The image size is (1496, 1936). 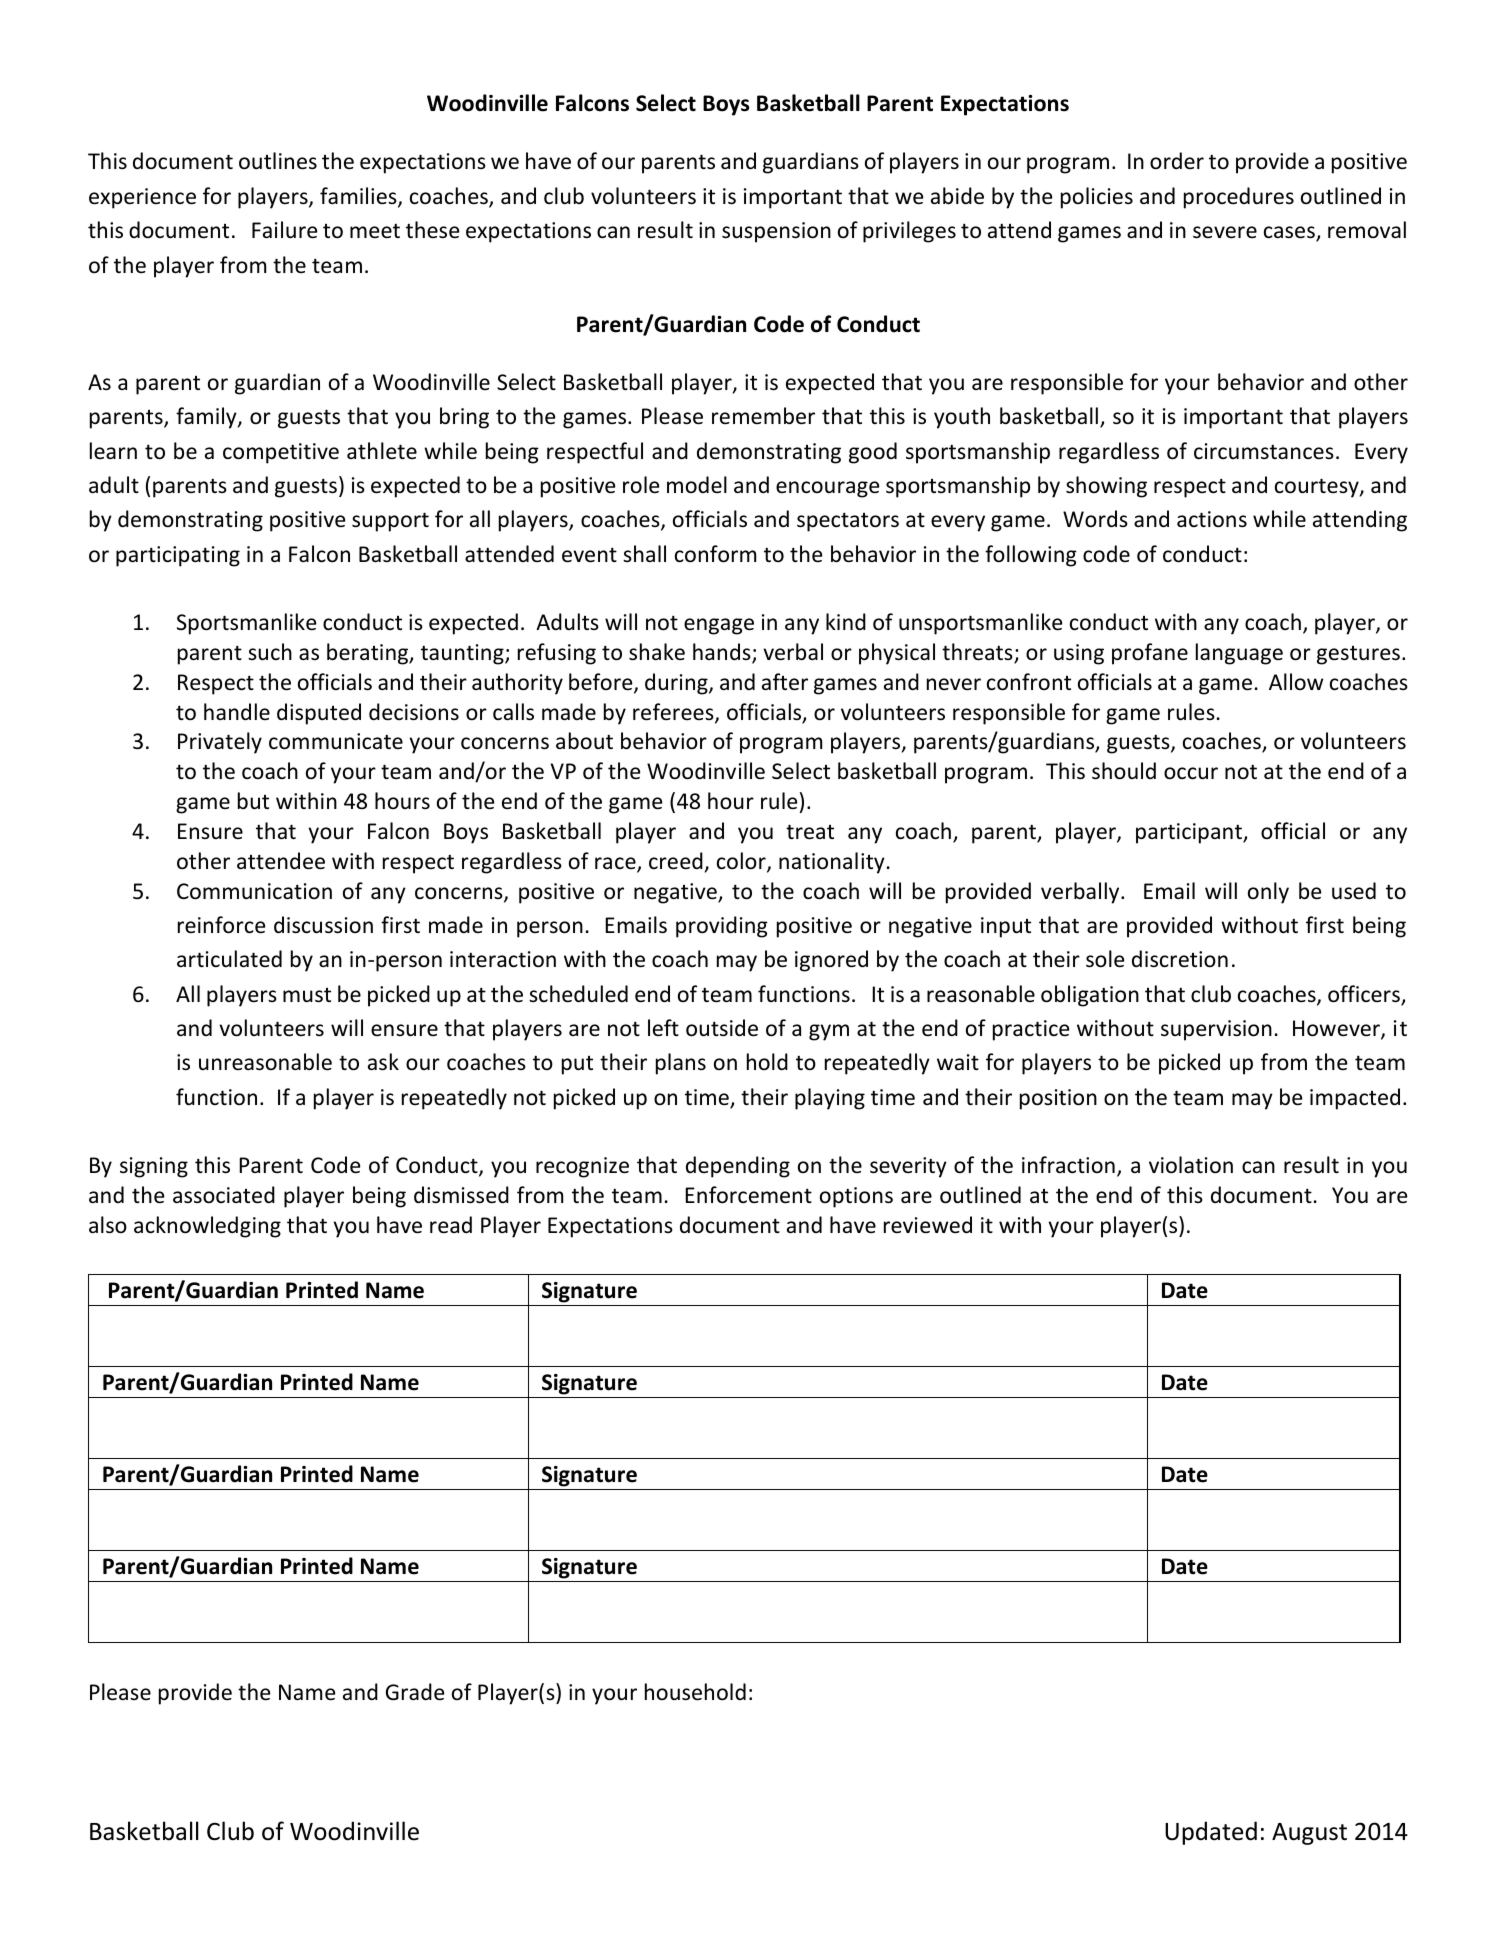 I want to click on procedures, so click(x=1239, y=198).
